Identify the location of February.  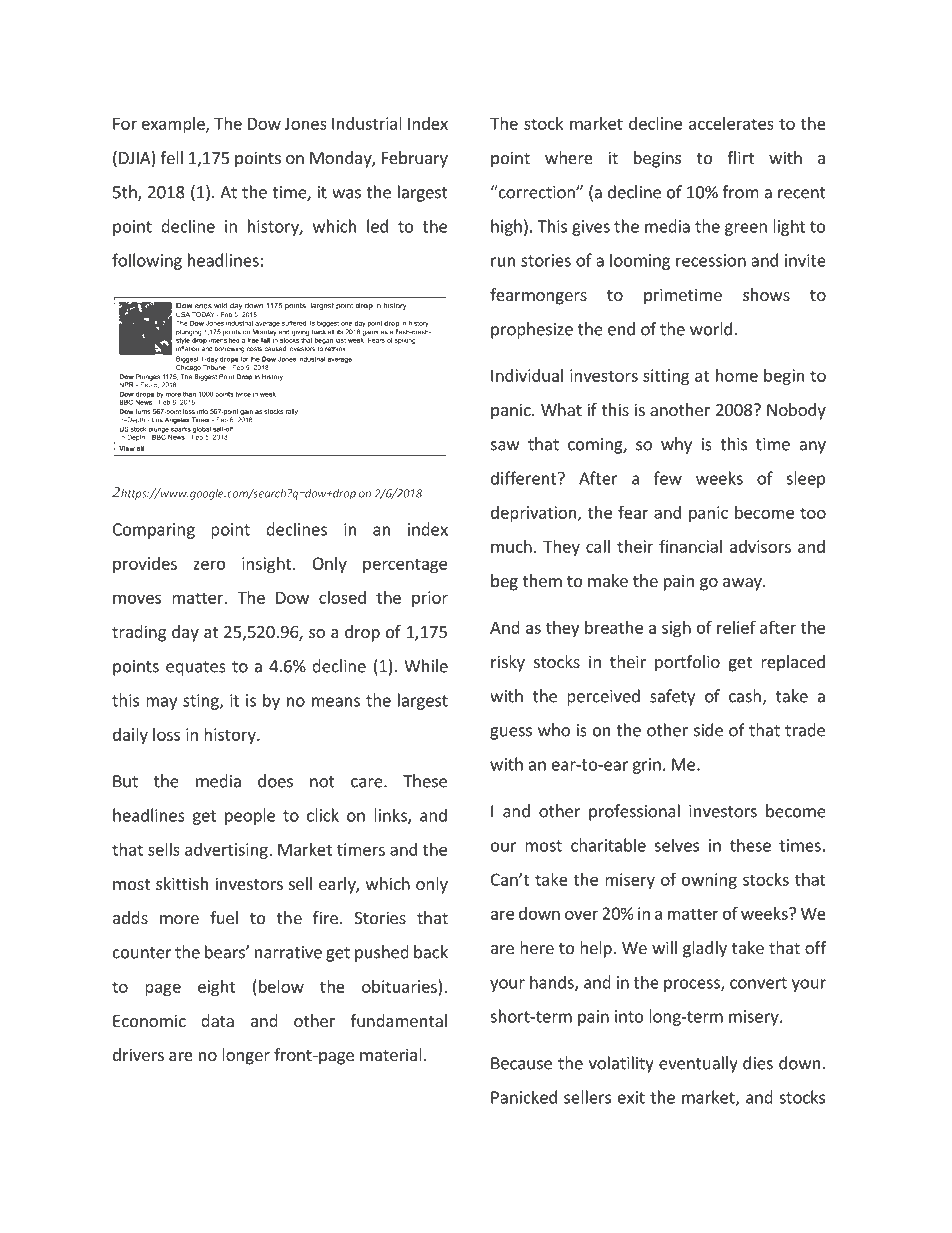
(415, 159).
